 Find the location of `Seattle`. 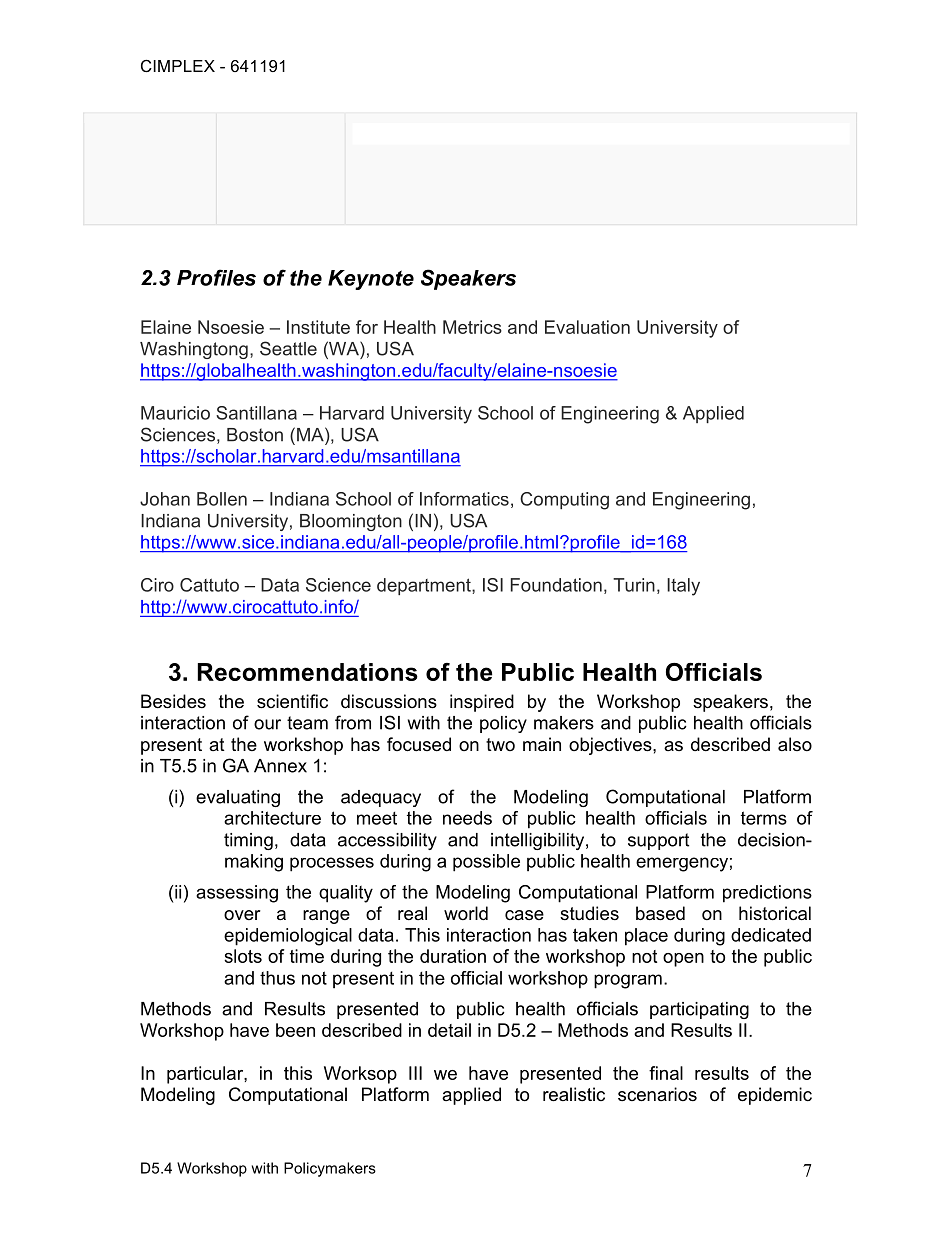

Seattle is located at coordinates (288, 348).
